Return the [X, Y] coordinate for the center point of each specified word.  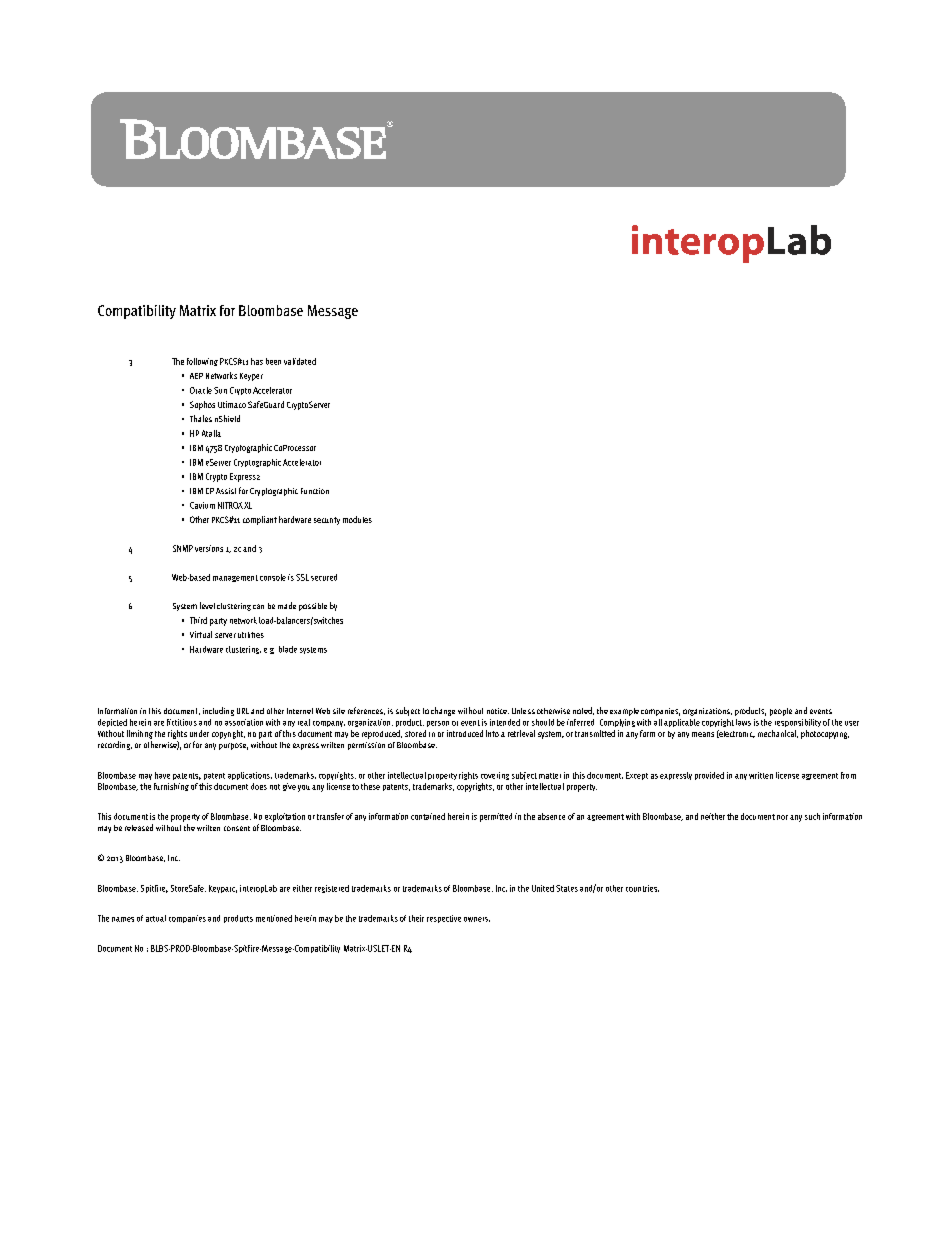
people [781, 712]
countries [642, 888]
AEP [196, 376]
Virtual [201, 634]
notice [498, 711]
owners [477, 919]
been [273, 361]
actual [156, 918]
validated [300, 361]
